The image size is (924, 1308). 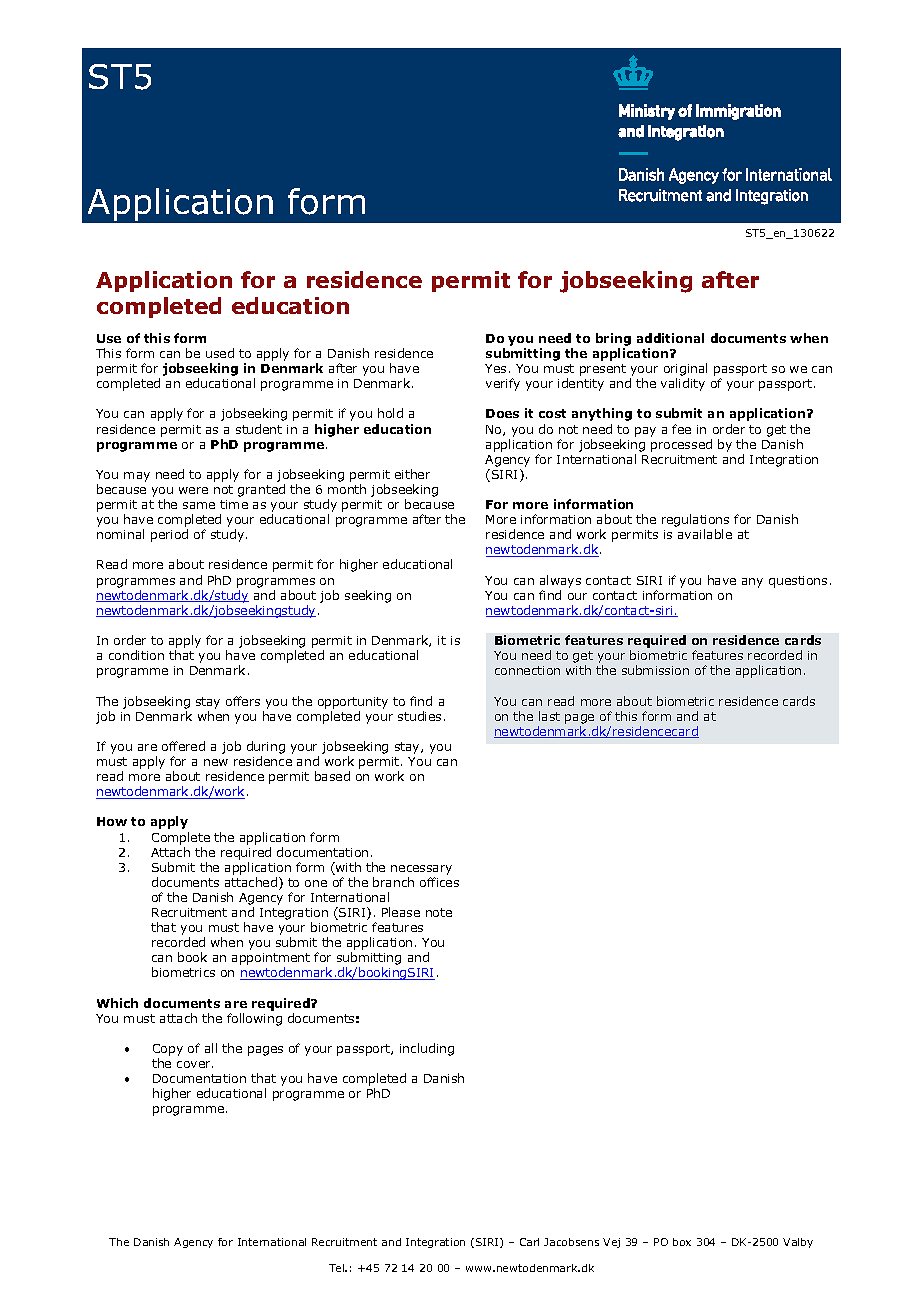 What do you see at coordinates (254, 1019) in the screenshot?
I see `following` at bounding box center [254, 1019].
